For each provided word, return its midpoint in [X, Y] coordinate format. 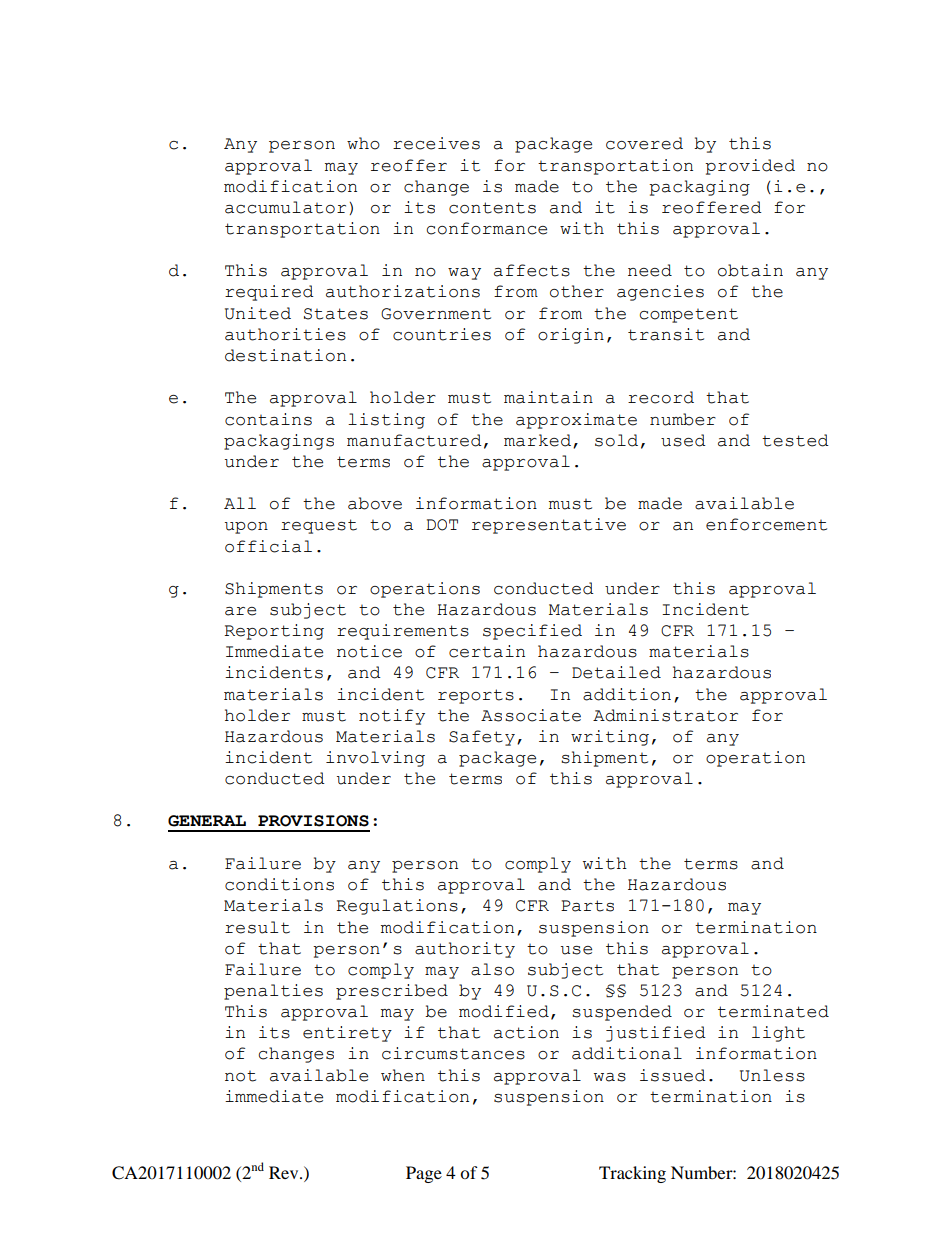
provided [750, 167]
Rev [285, 1172]
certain [487, 651]
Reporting [274, 632]
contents [492, 208]
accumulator [285, 207]
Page [424, 1174]
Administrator [665, 715]
